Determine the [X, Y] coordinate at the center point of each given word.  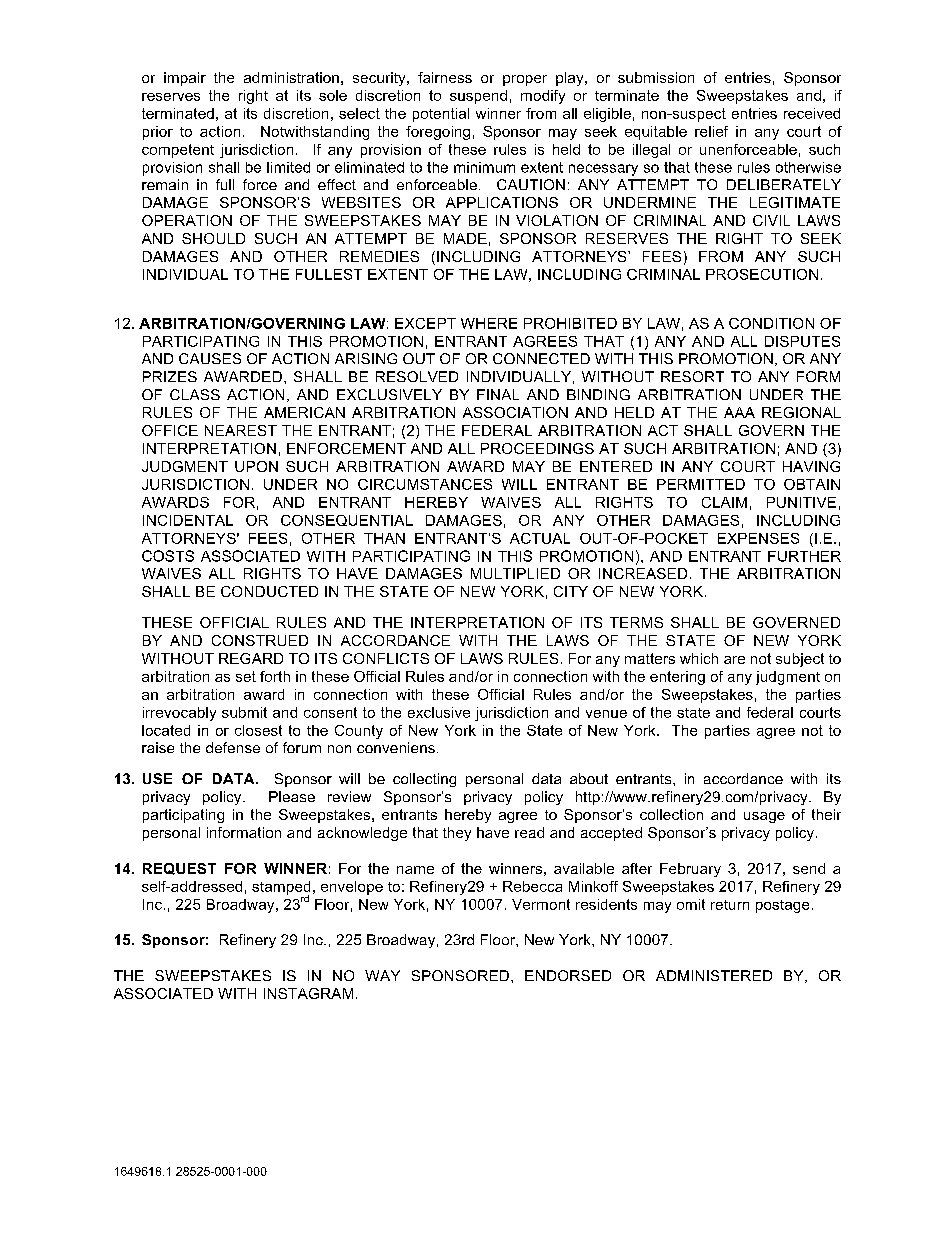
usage [764, 817]
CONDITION [771, 323]
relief [711, 131]
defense [233, 747]
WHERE [489, 323]
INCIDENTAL [188, 520]
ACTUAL [540, 538]
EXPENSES [758, 538]
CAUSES [210, 358]
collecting [424, 780]
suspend [478, 97]
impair [185, 79]
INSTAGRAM [308, 993]
